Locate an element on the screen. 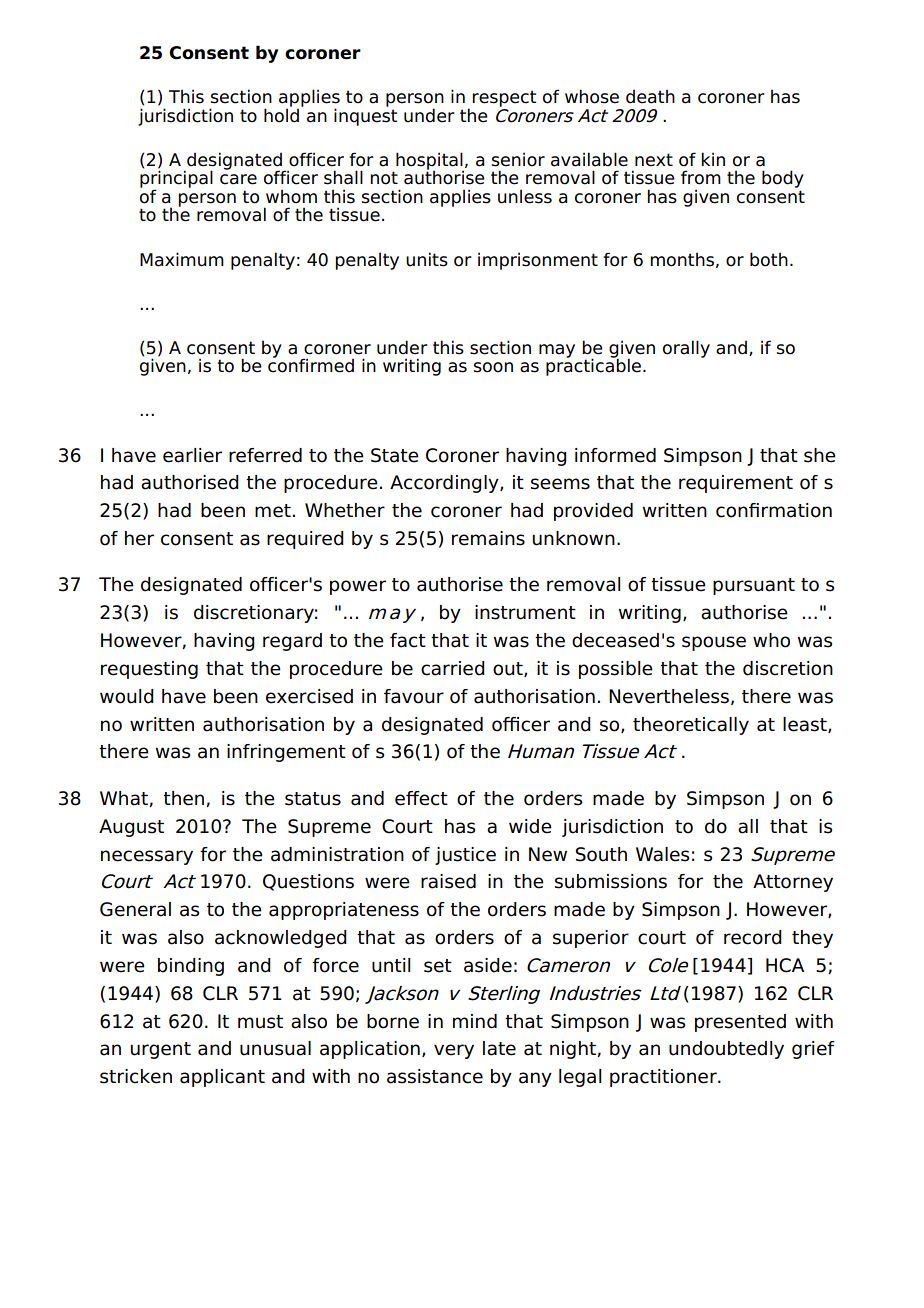 The width and height of the screenshot is (924, 1308). favour is located at coordinates (414, 696).
